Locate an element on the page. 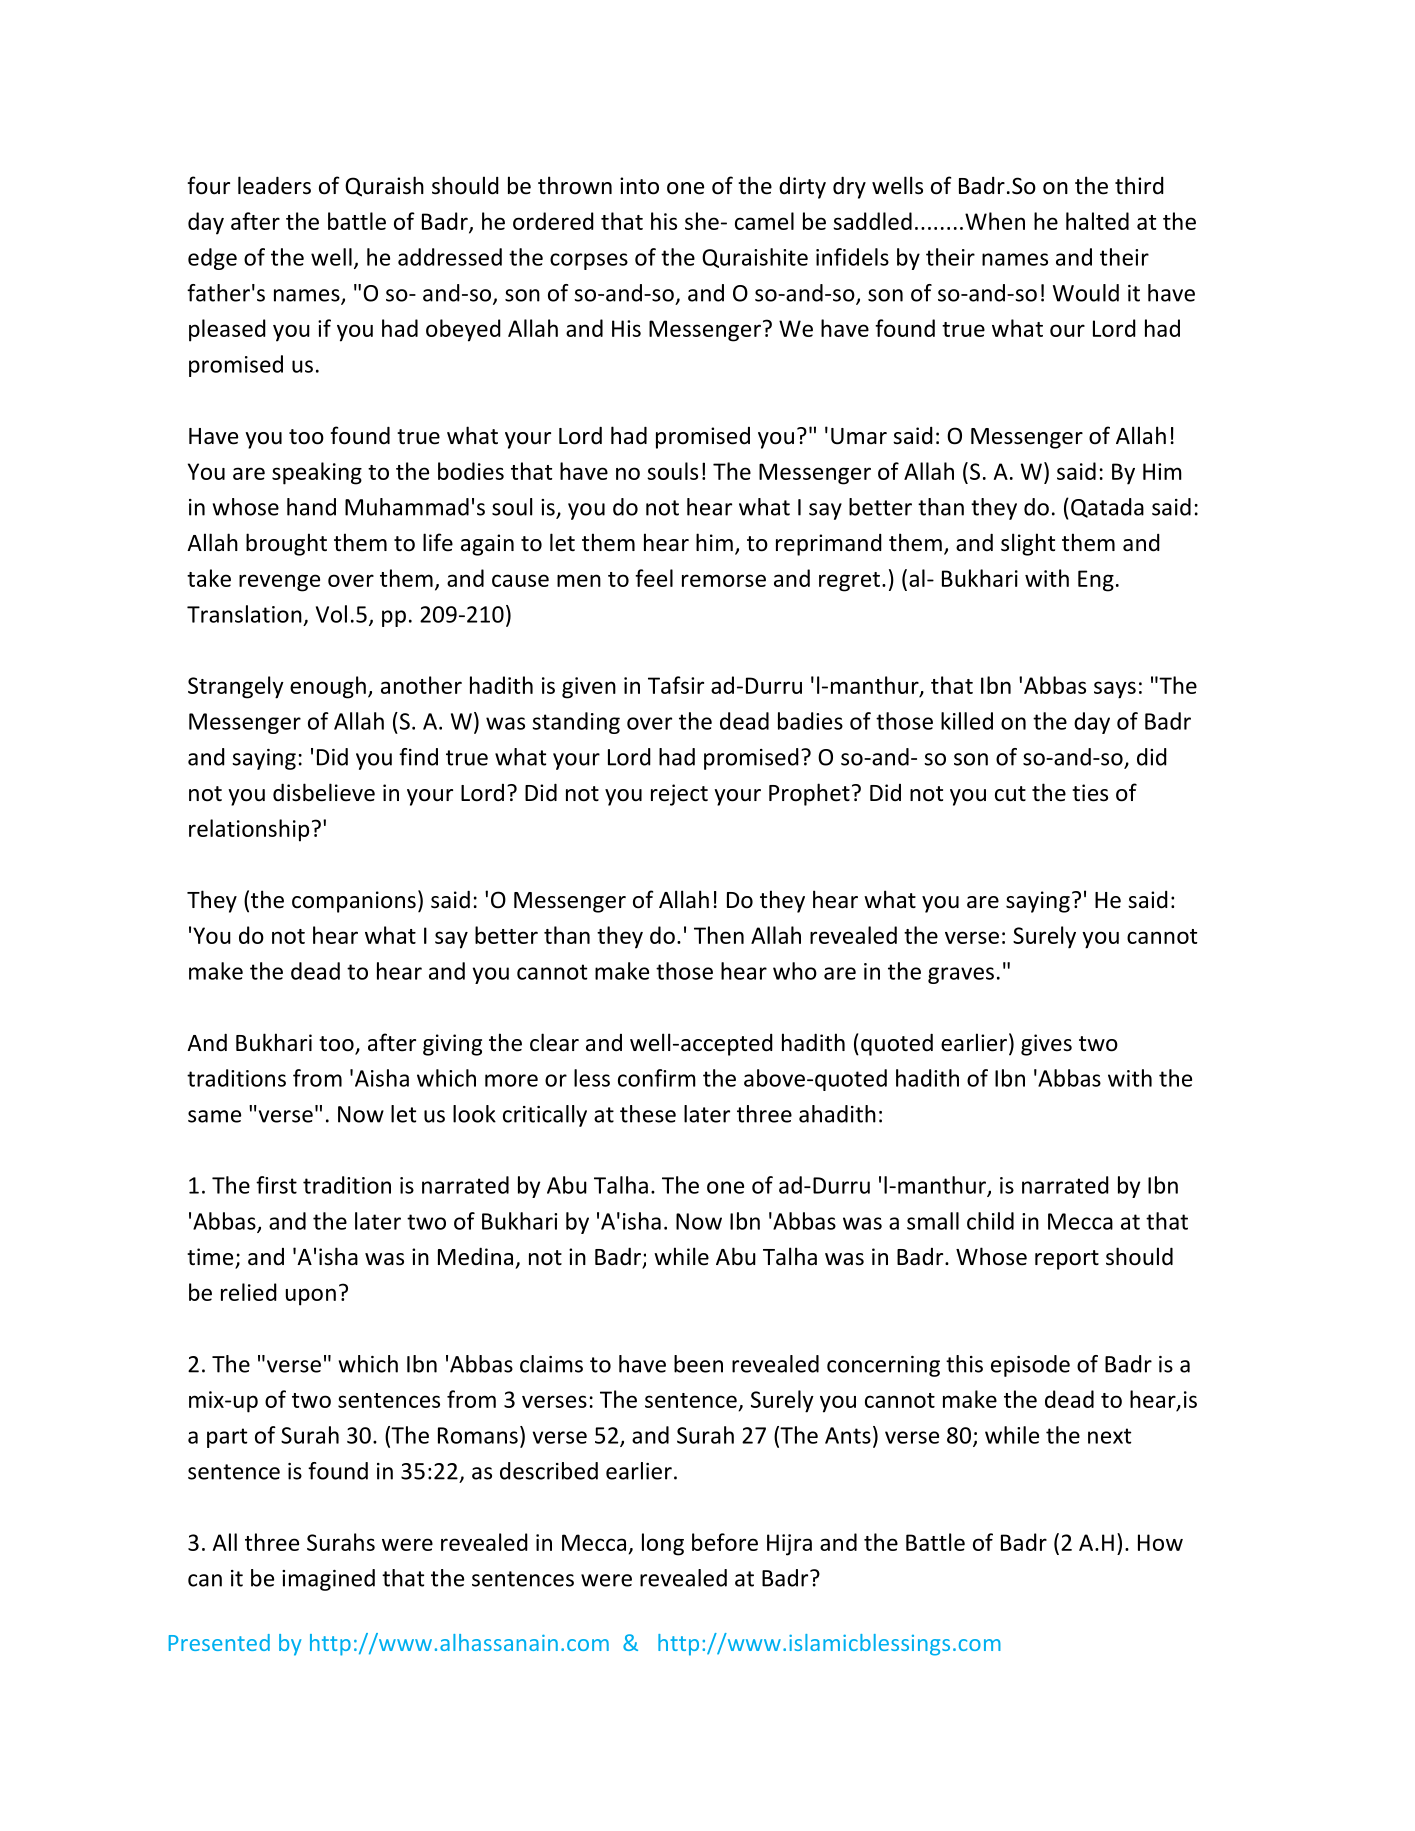 The width and height of the document is (1415, 1831). into is located at coordinates (639, 186).
